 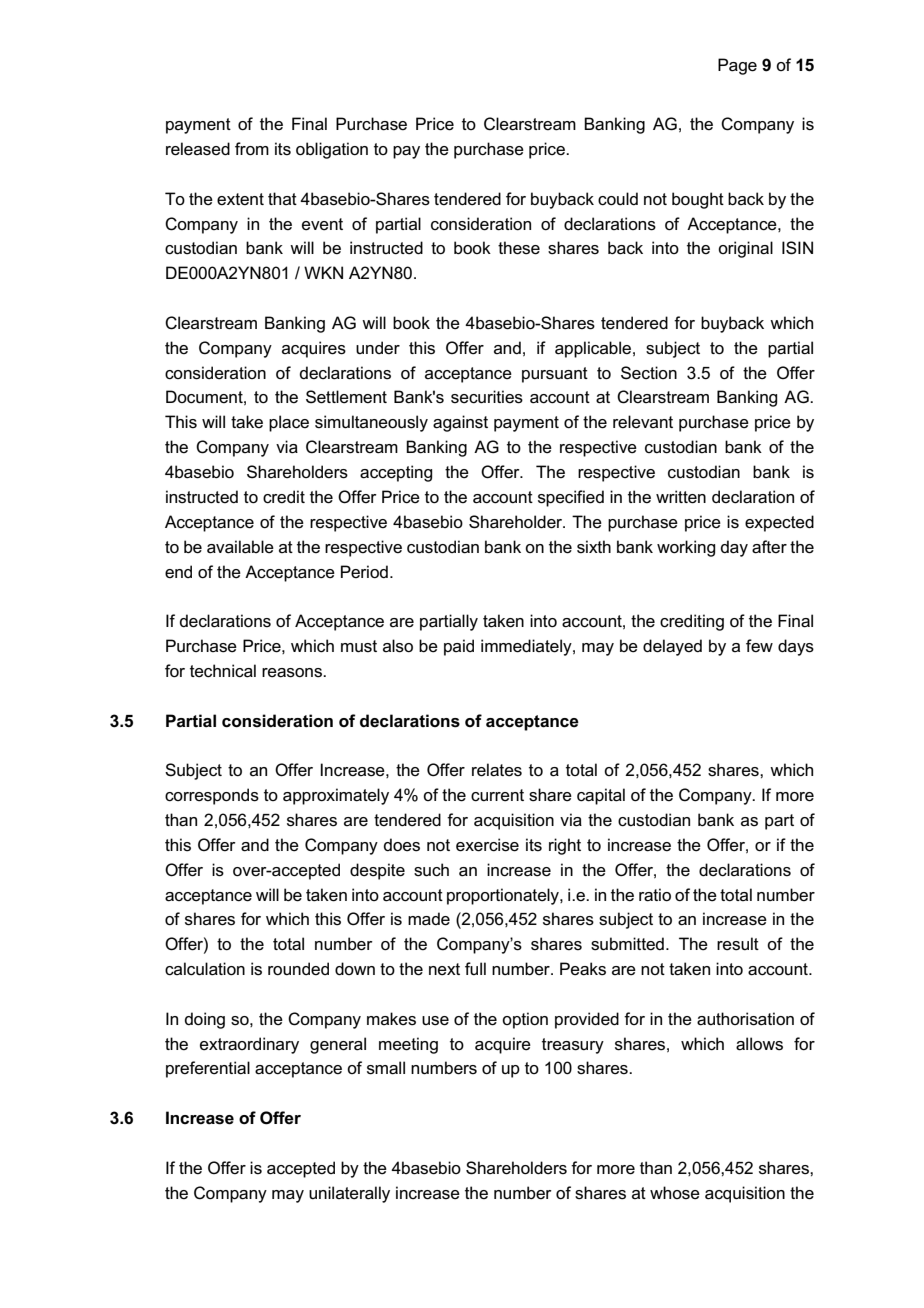 What do you see at coordinates (497, 795) in the screenshot?
I see `current` at bounding box center [497, 795].
